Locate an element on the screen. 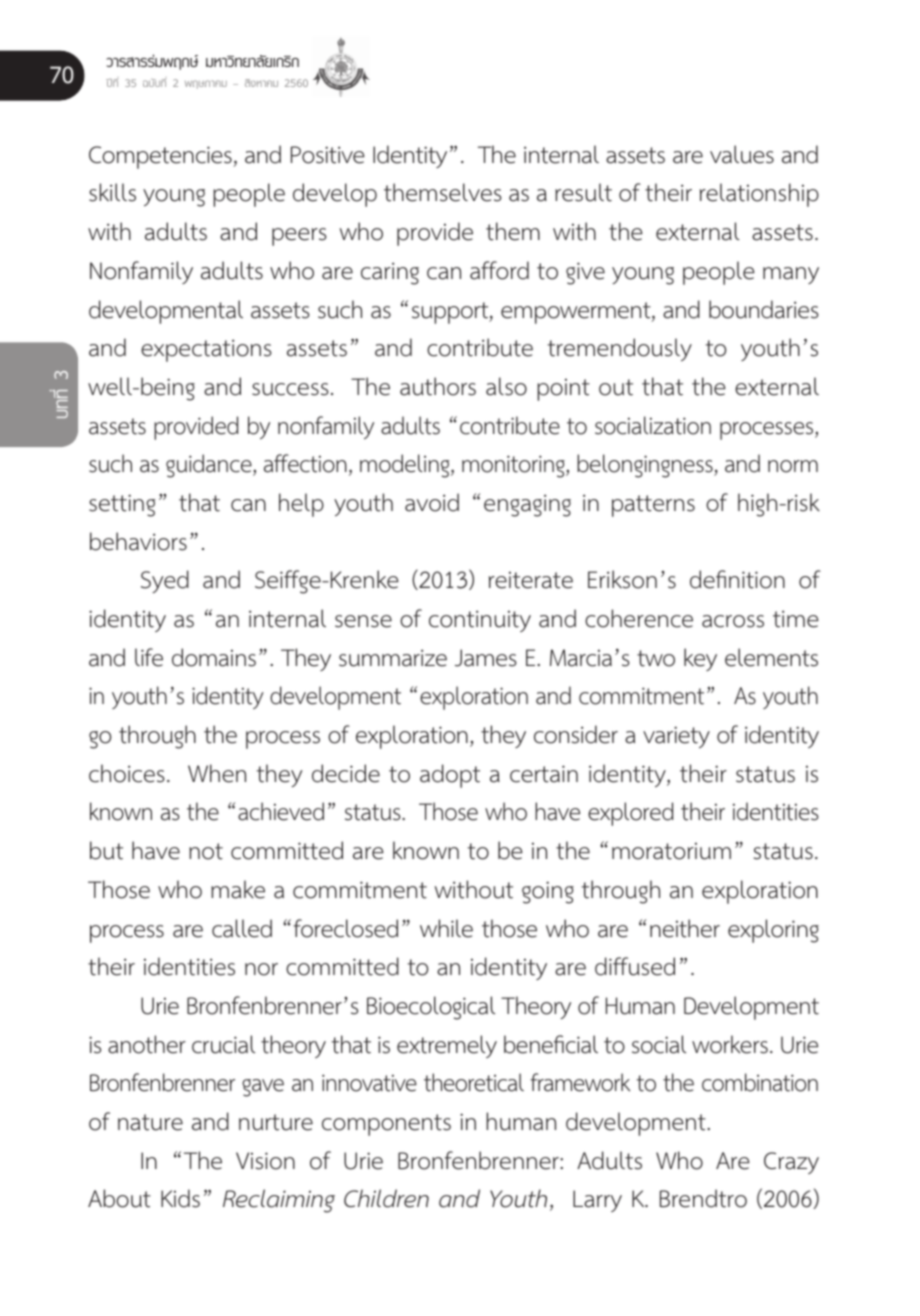 The width and height of the screenshot is (920, 1316). while is located at coordinates (446, 928).
